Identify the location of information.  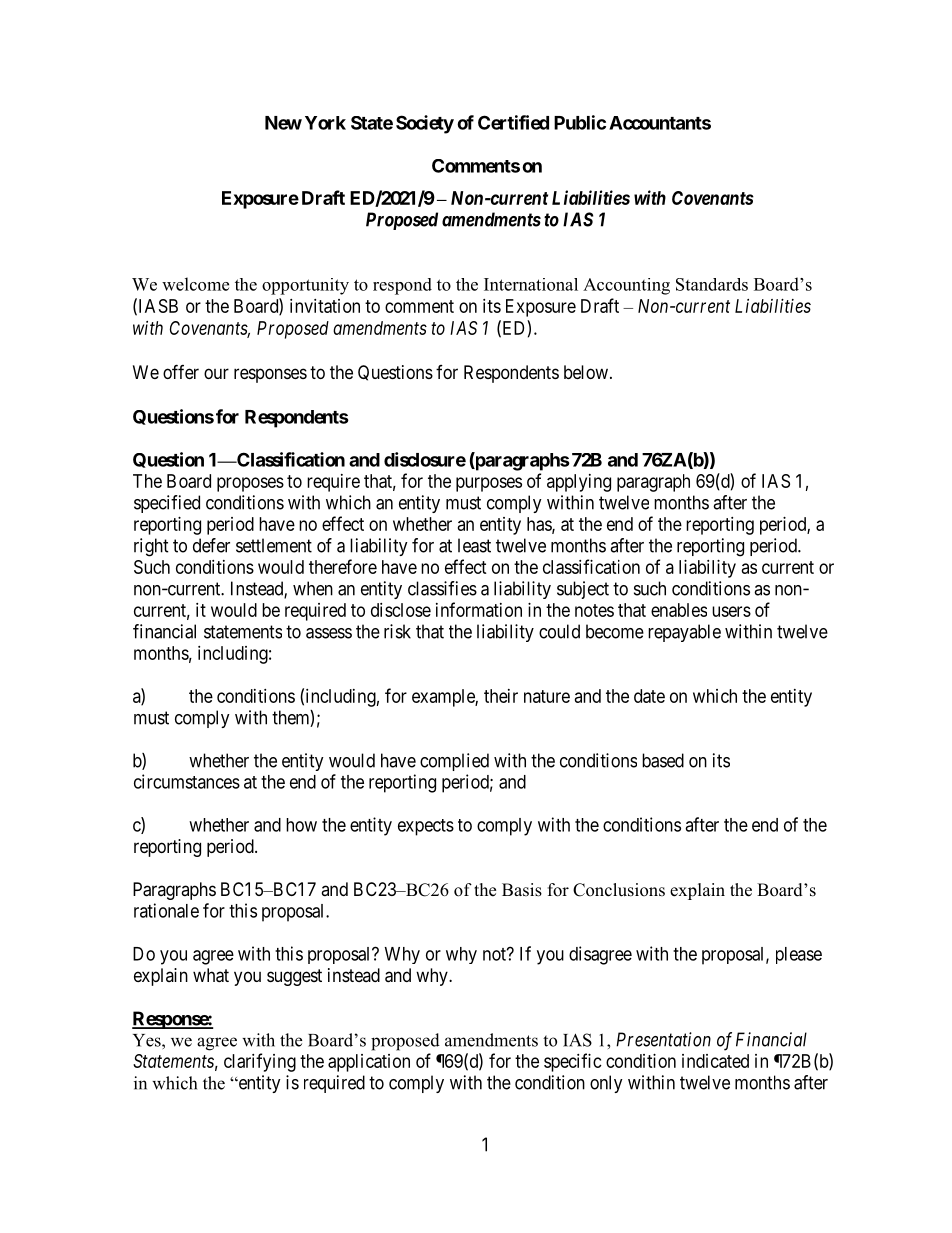
(479, 609).
